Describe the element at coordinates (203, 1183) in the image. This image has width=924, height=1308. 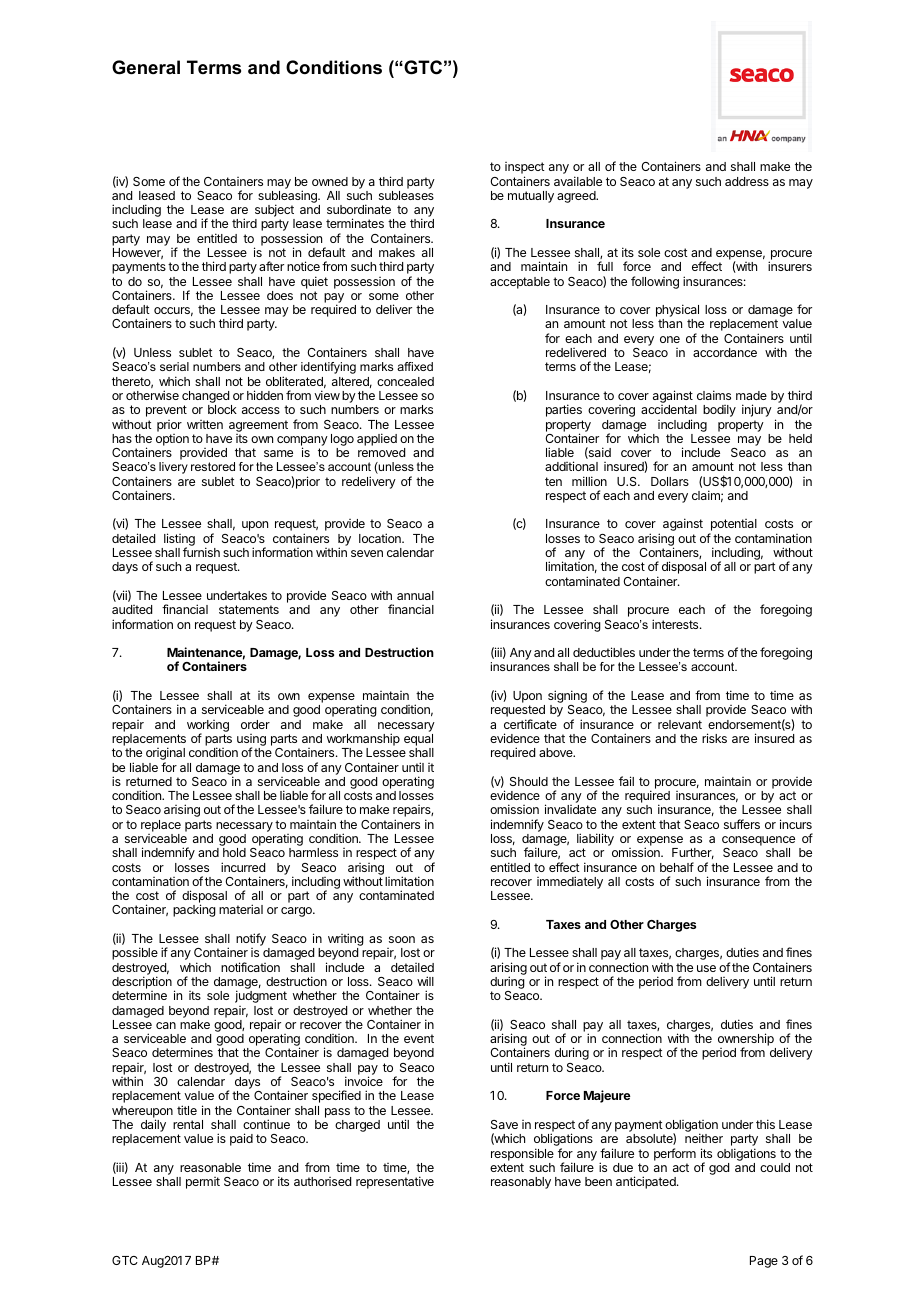
I see `permit` at that location.
